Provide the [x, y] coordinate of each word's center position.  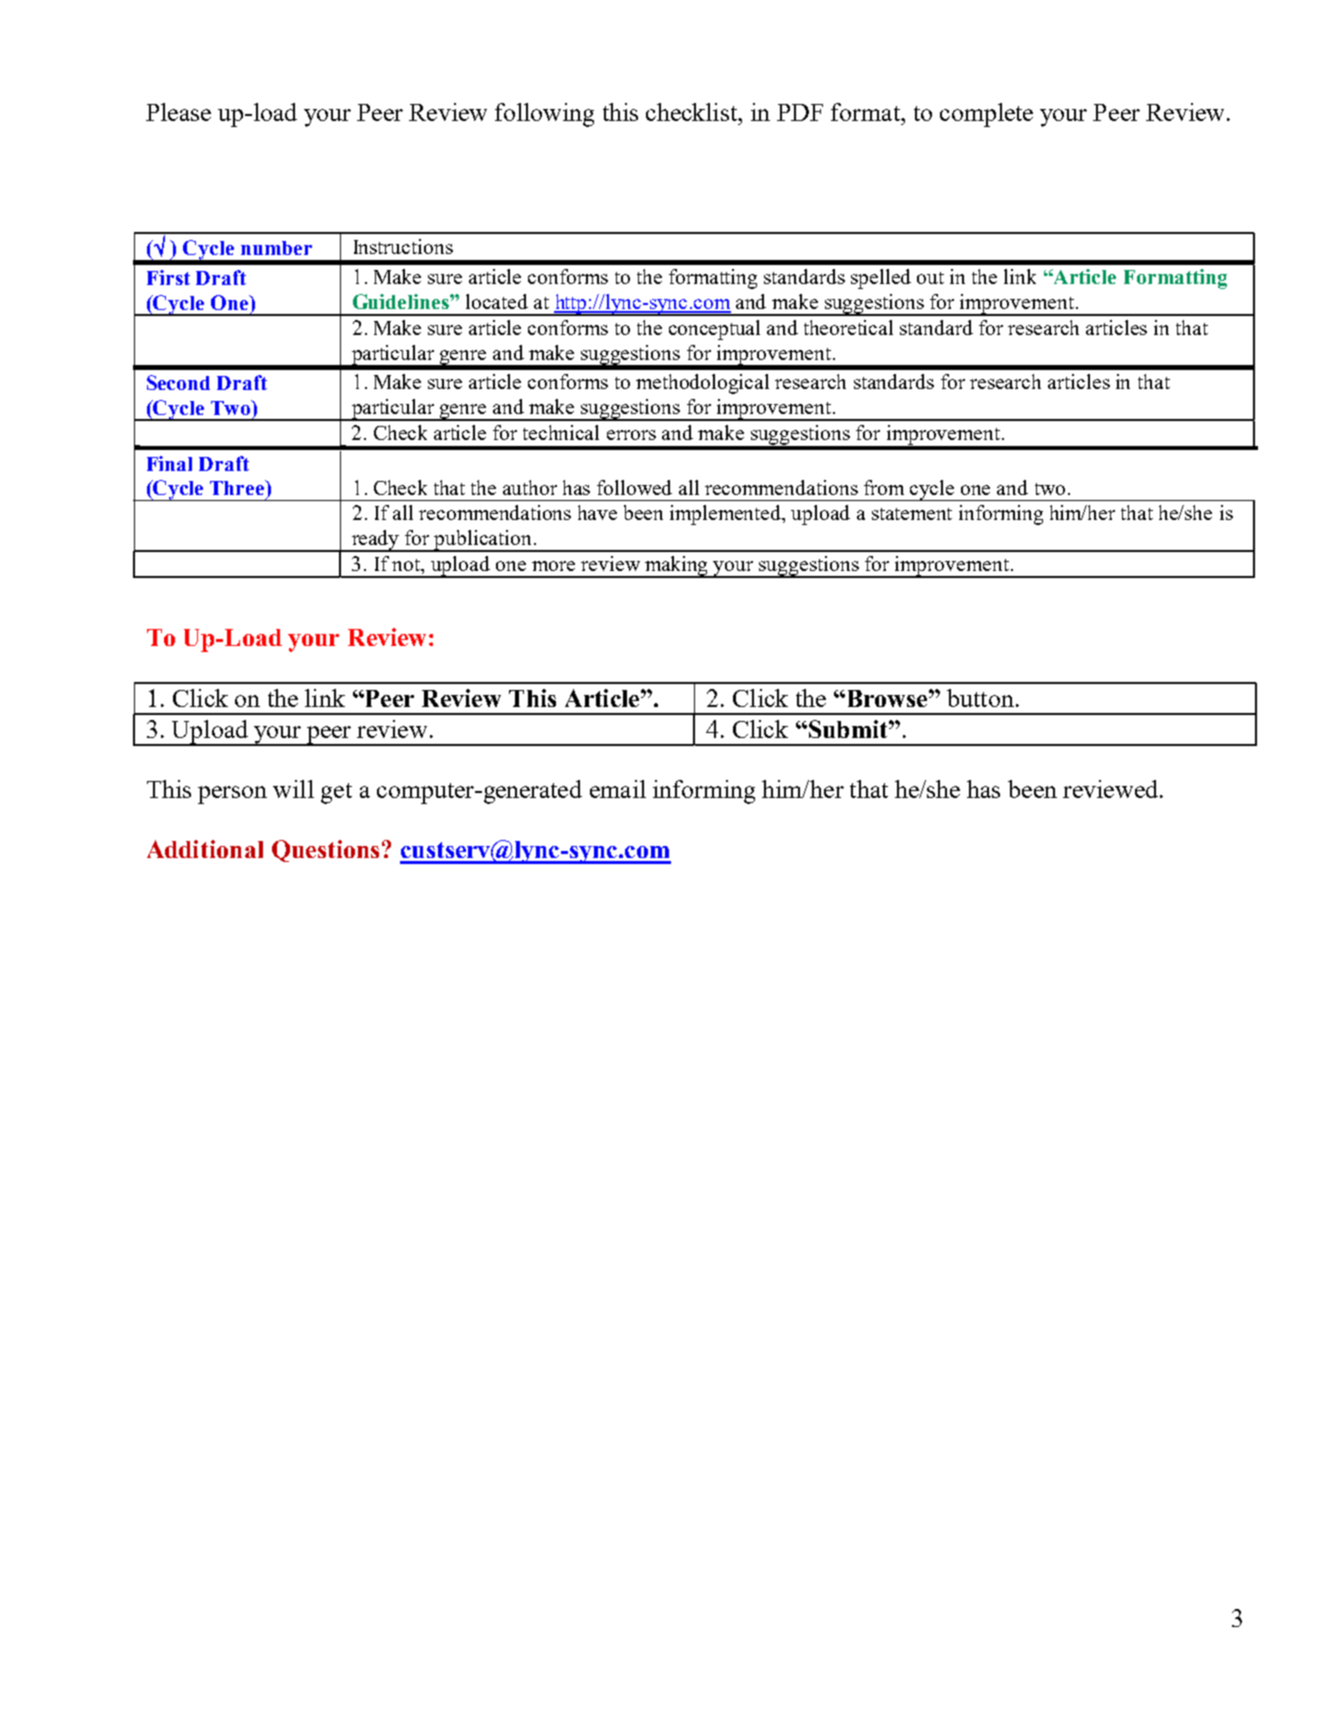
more [553, 566]
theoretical [848, 327]
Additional [205, 849]
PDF [800, 112]
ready [375, 541]
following [544, 115]
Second [178, 382]
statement [912, 514]
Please [178, 112]
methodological [702, 384]
